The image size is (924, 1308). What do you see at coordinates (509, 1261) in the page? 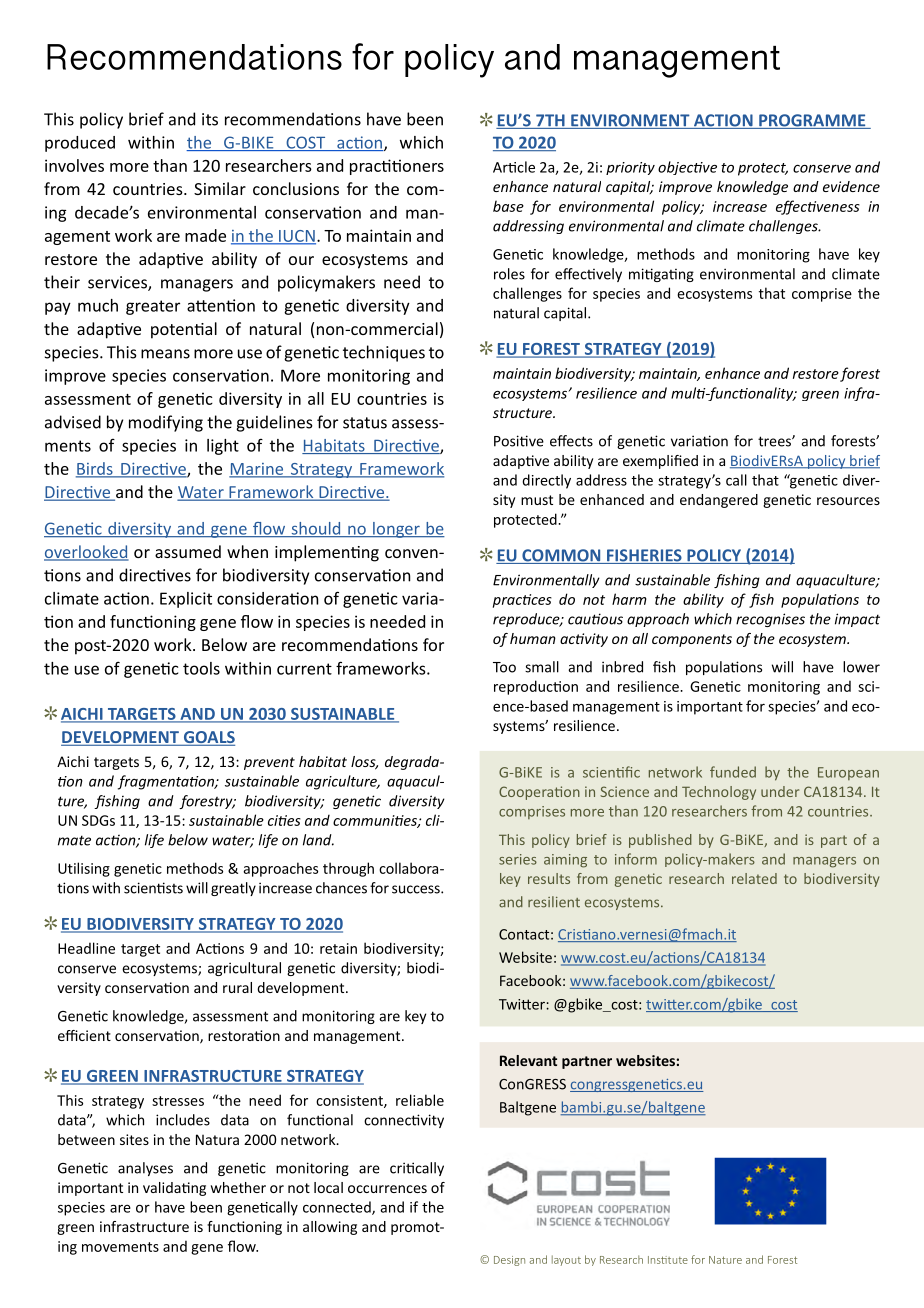
I see `Design` at bounding box center [509, 1261].
